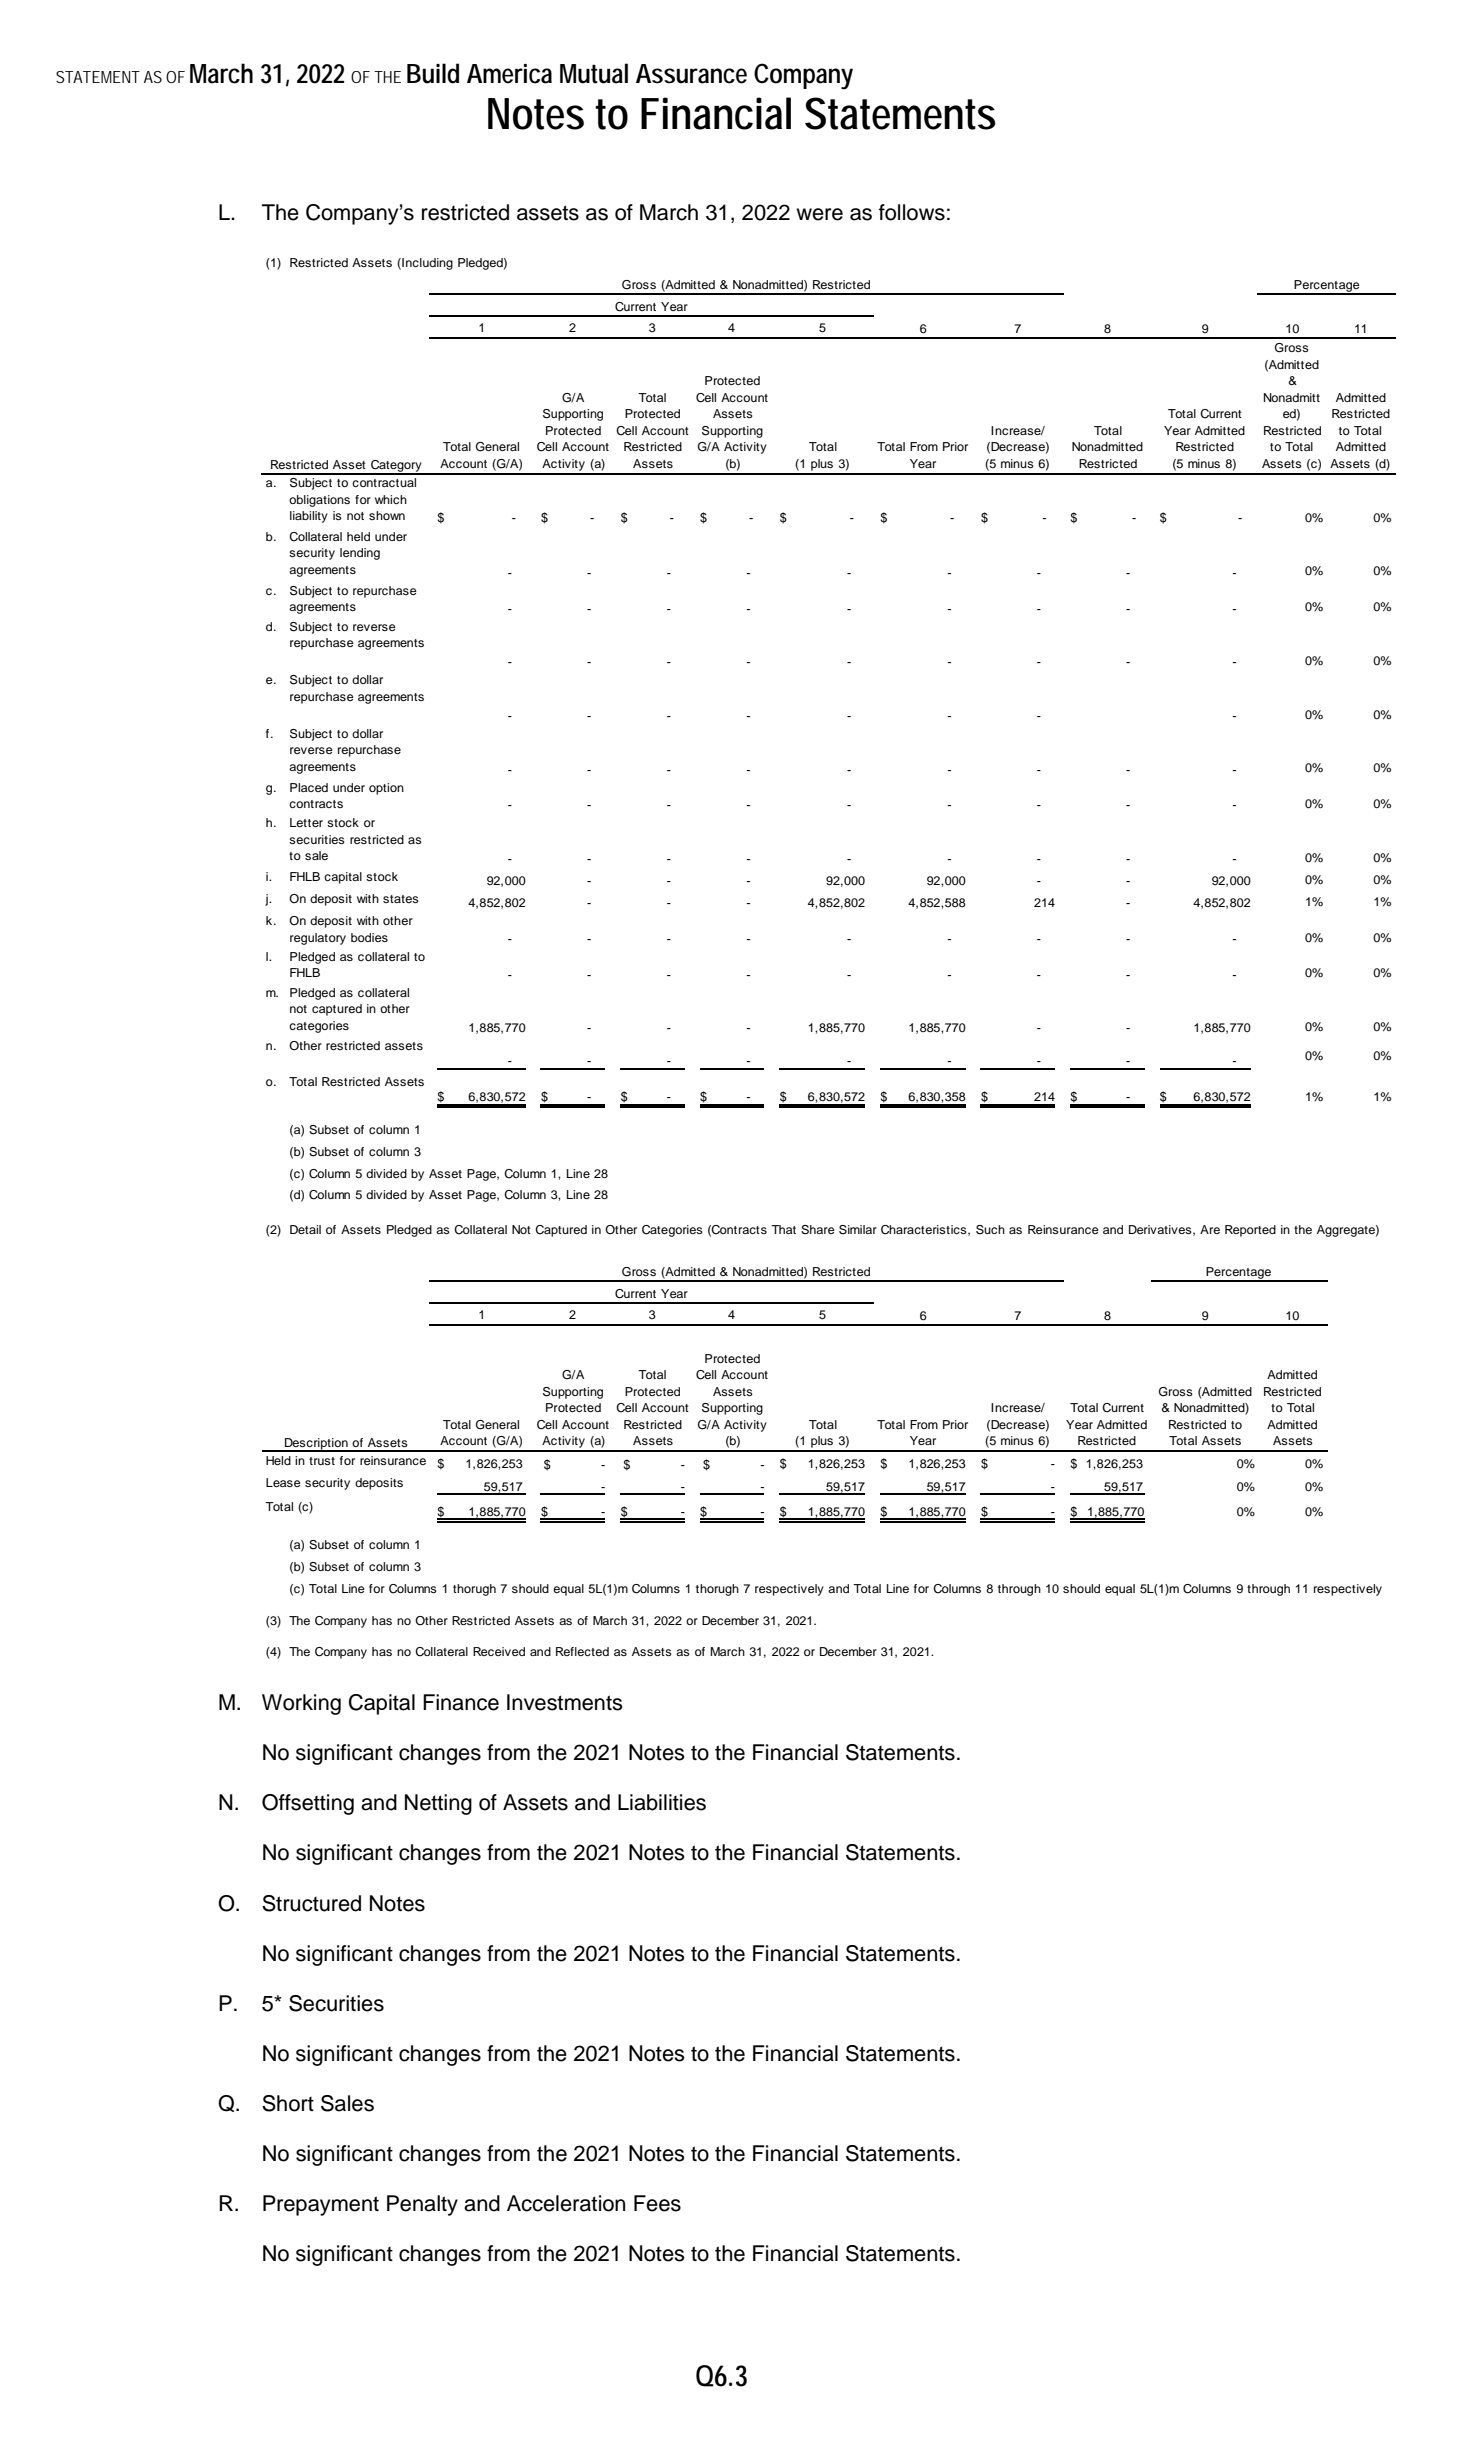 This document has width=1483, height=2442. What do you see at coordinates (990, 1230) in the document?
I see `Such` at bounding box center [990, 1230].
